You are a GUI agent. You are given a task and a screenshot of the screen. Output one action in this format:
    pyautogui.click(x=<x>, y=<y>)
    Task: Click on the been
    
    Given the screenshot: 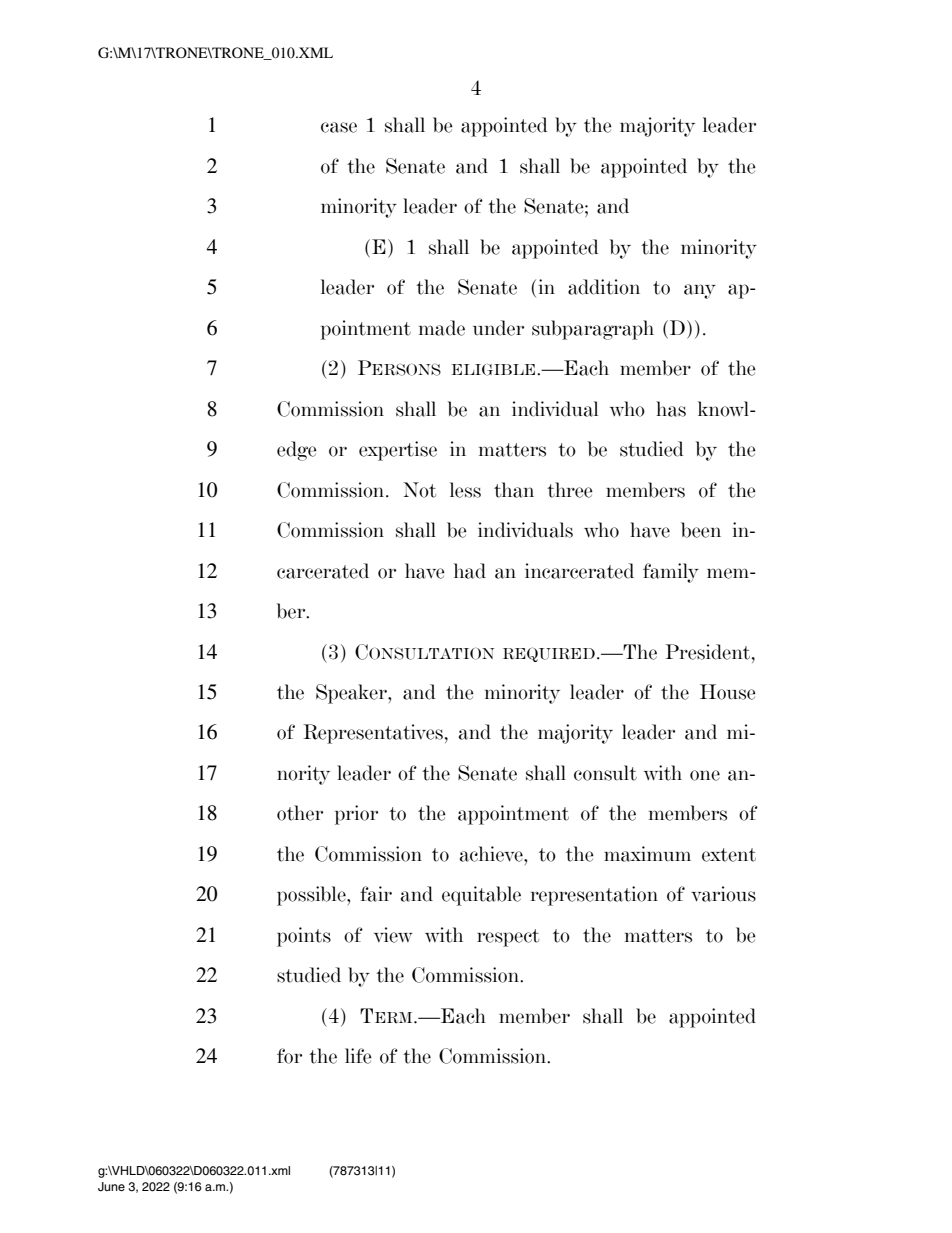 What is the action you would take?
    pyautogui.click(x=701, y=530)
